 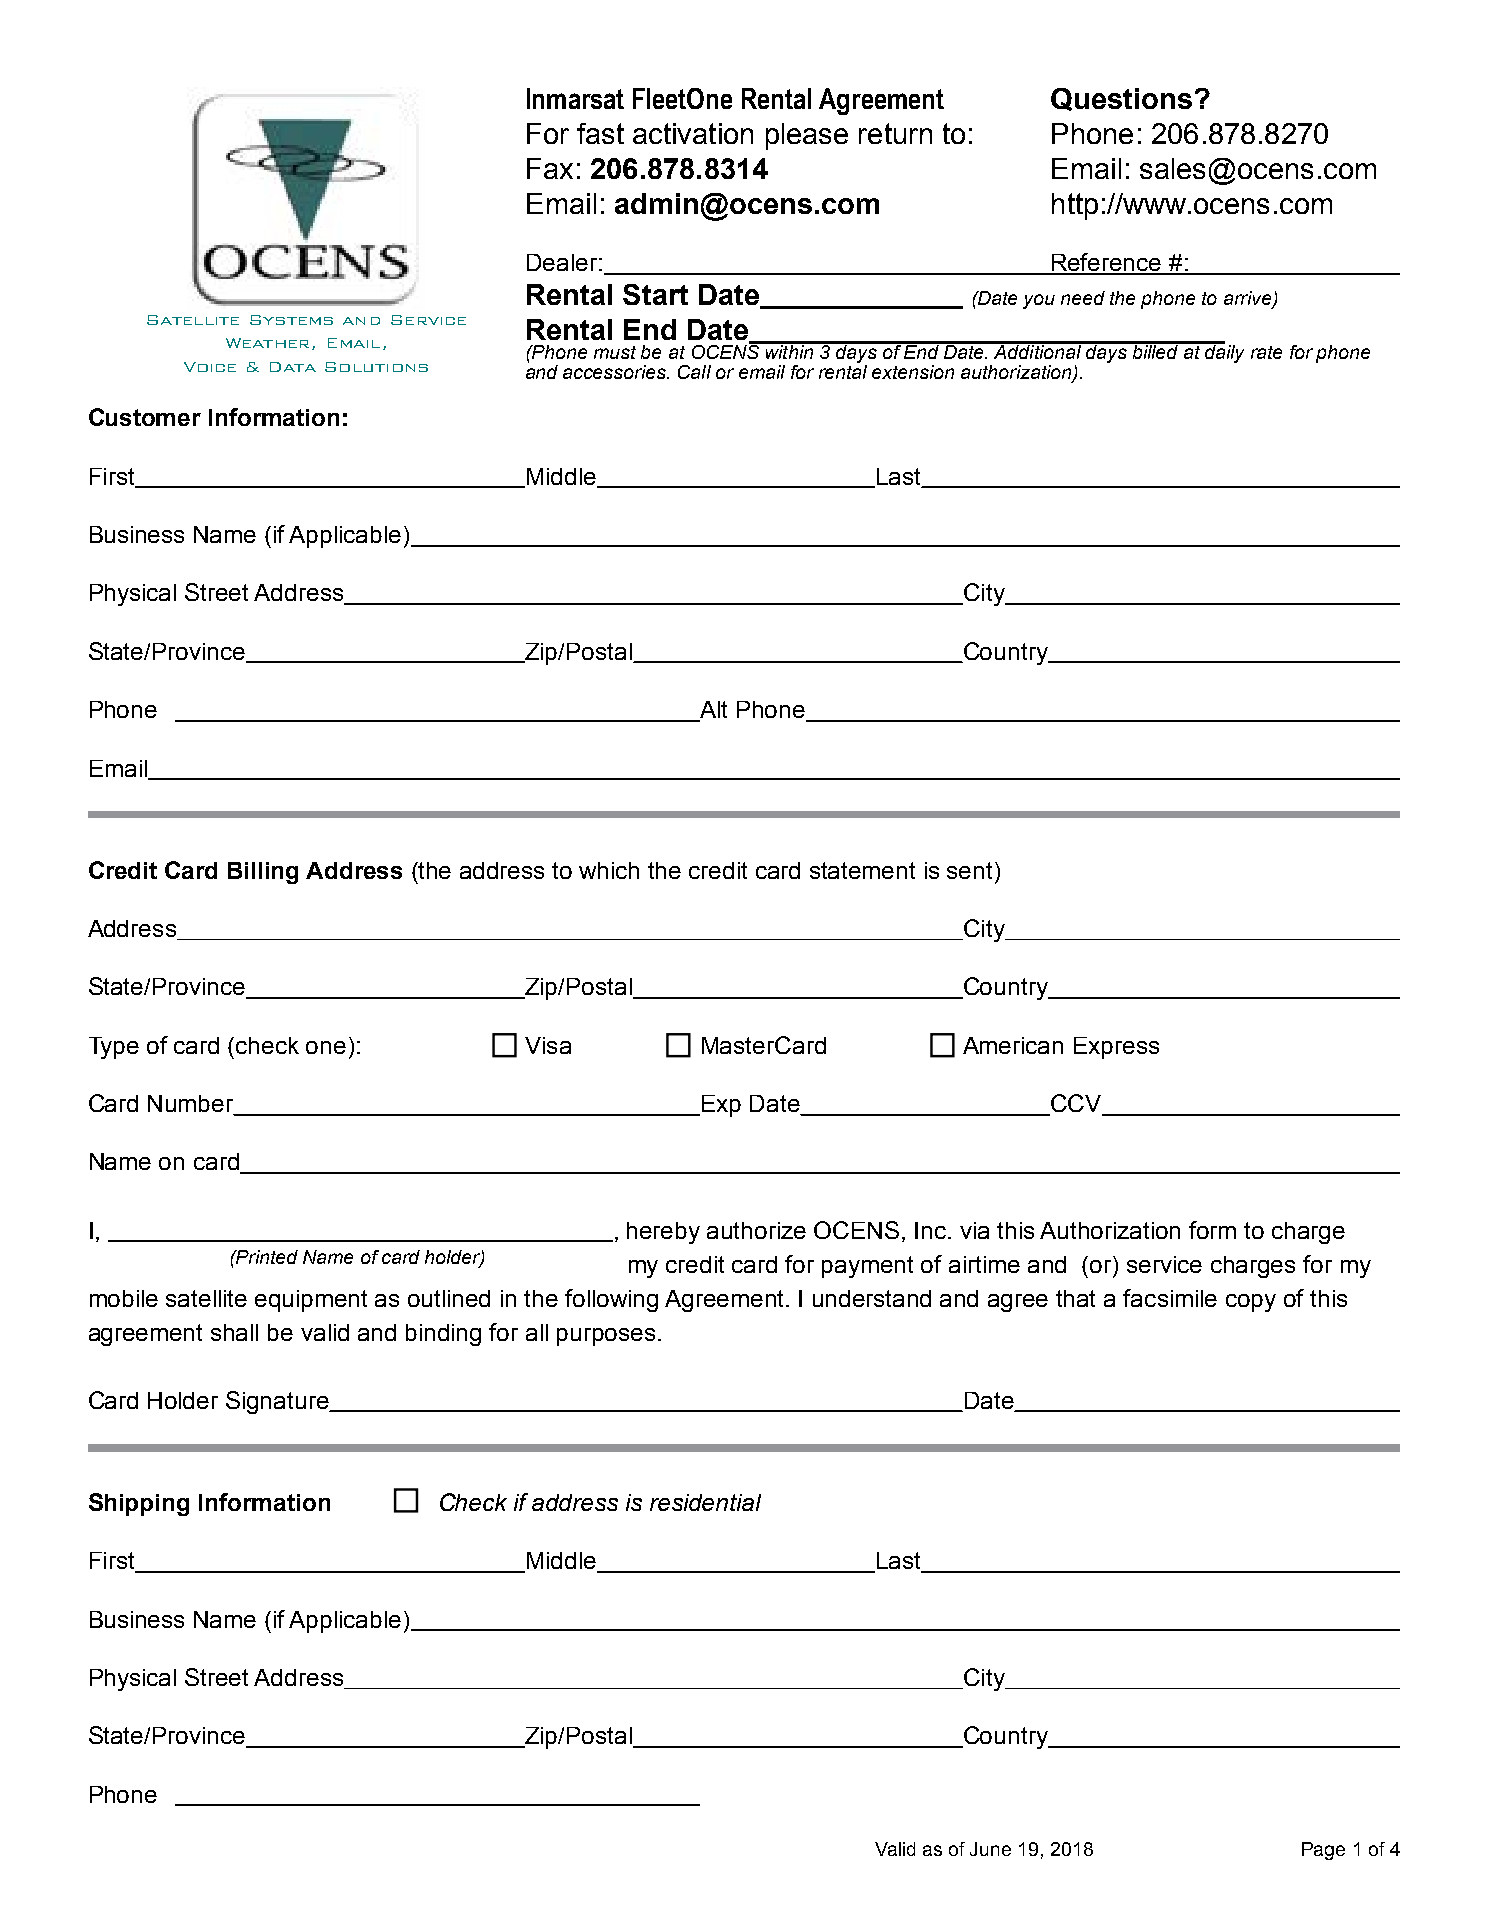 What do you see at coordinates (693, 133) in the screenshot?
I see `activation` at bounding box center [693, 133].
